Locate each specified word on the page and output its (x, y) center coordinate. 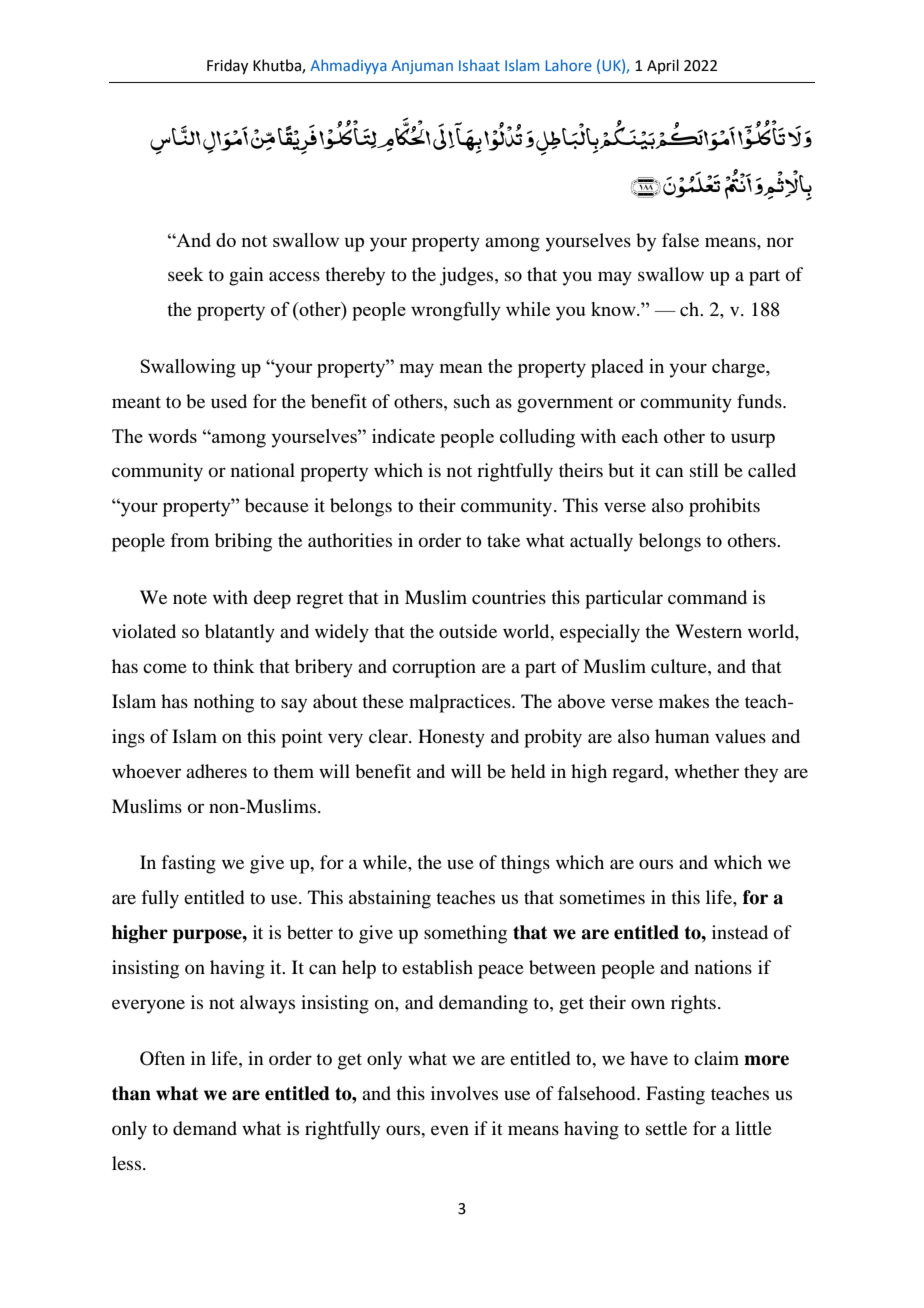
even (450, 1130)
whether (706, 771)
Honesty (451, 738)
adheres (216, 771)
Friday (227, 67)
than (131, 1093)
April (663, 66)
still (704, 470)
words (172, 436)
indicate (403, 436)
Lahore (569, 65)
